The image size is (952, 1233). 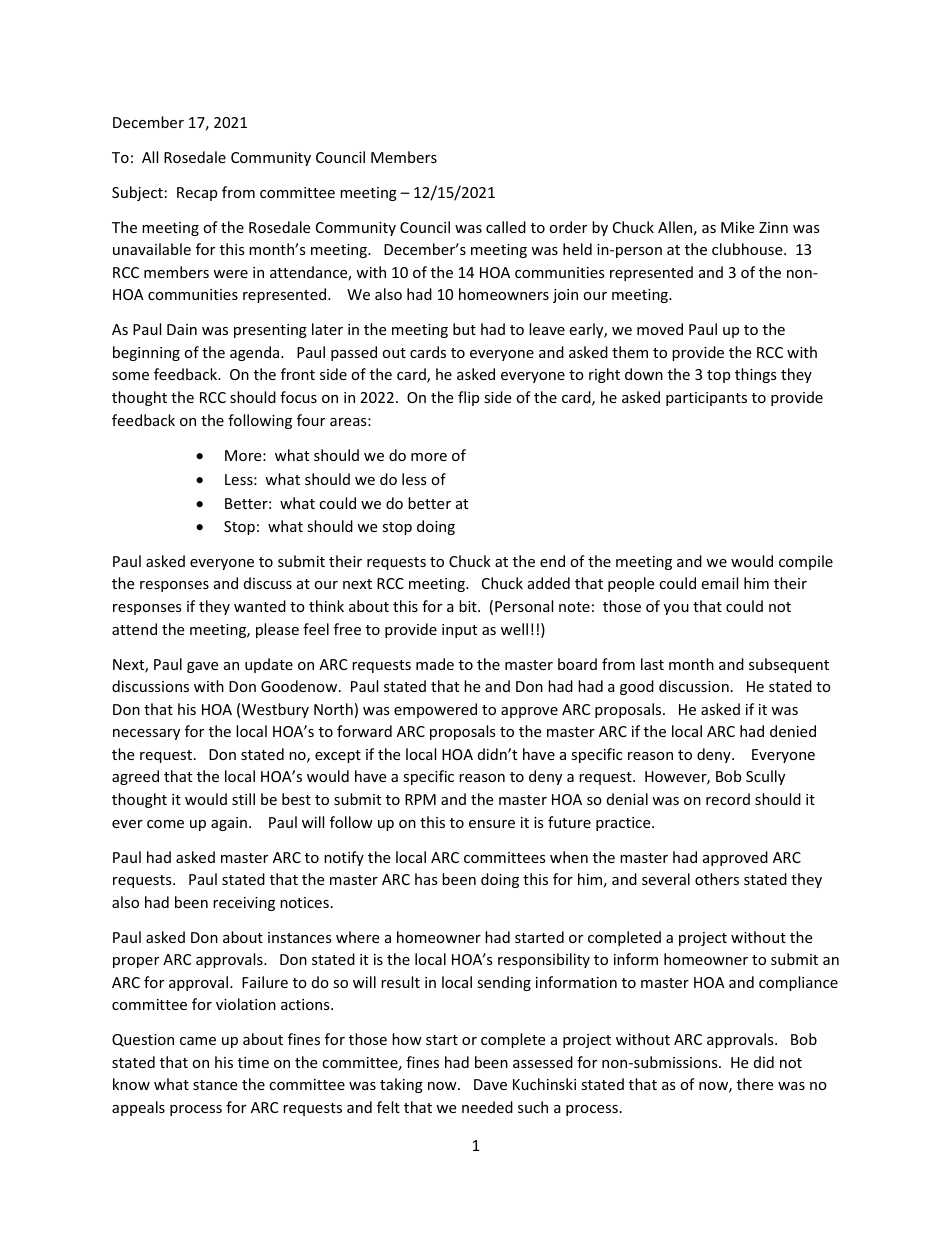 I want to click on still, so click(x=243, y=799).
